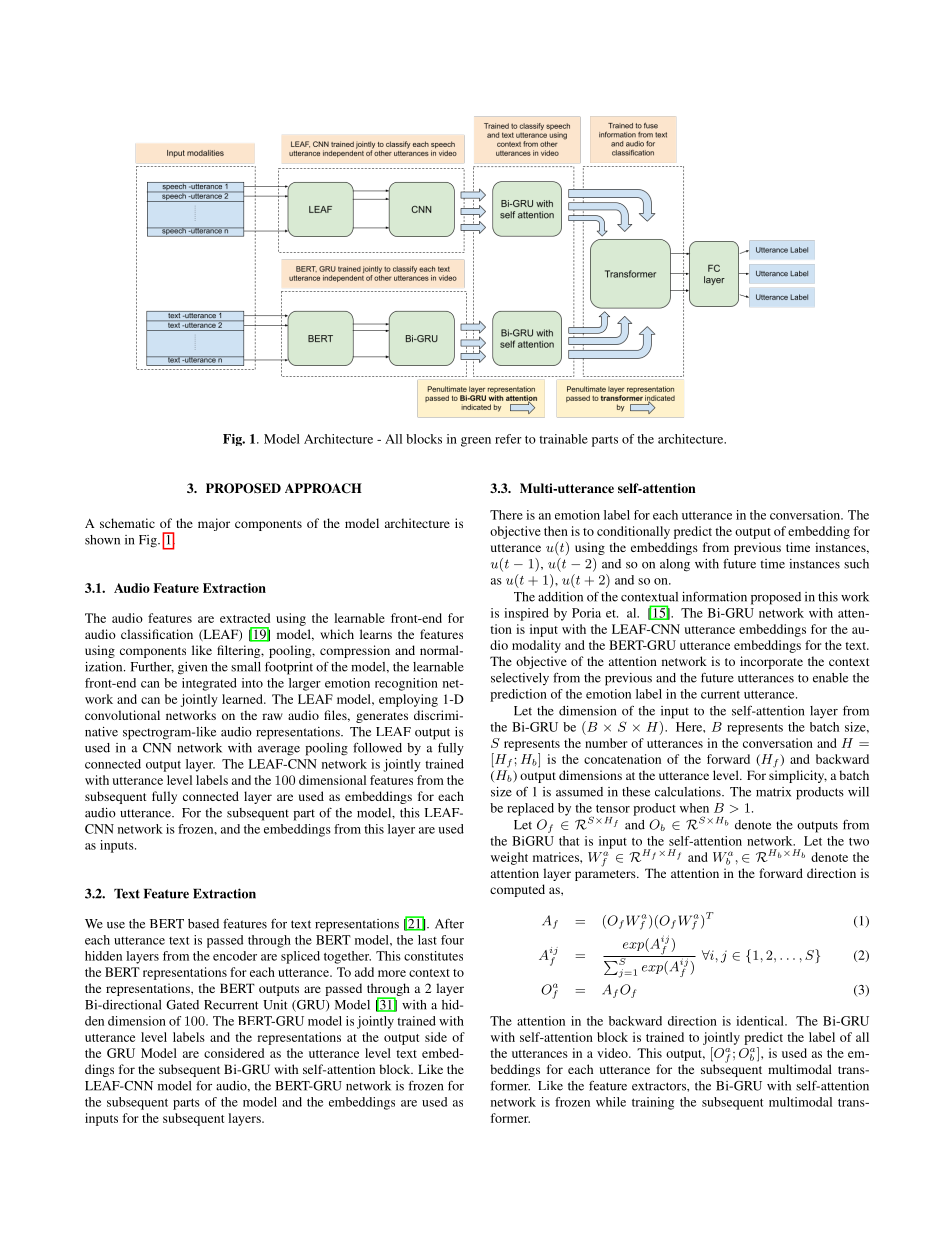 The height and width of the screenshot is (1233, 952). What do you see at coordinates (798, 776) in the screenshot?
I see `simplicity` at bounding box center [798, 776].
